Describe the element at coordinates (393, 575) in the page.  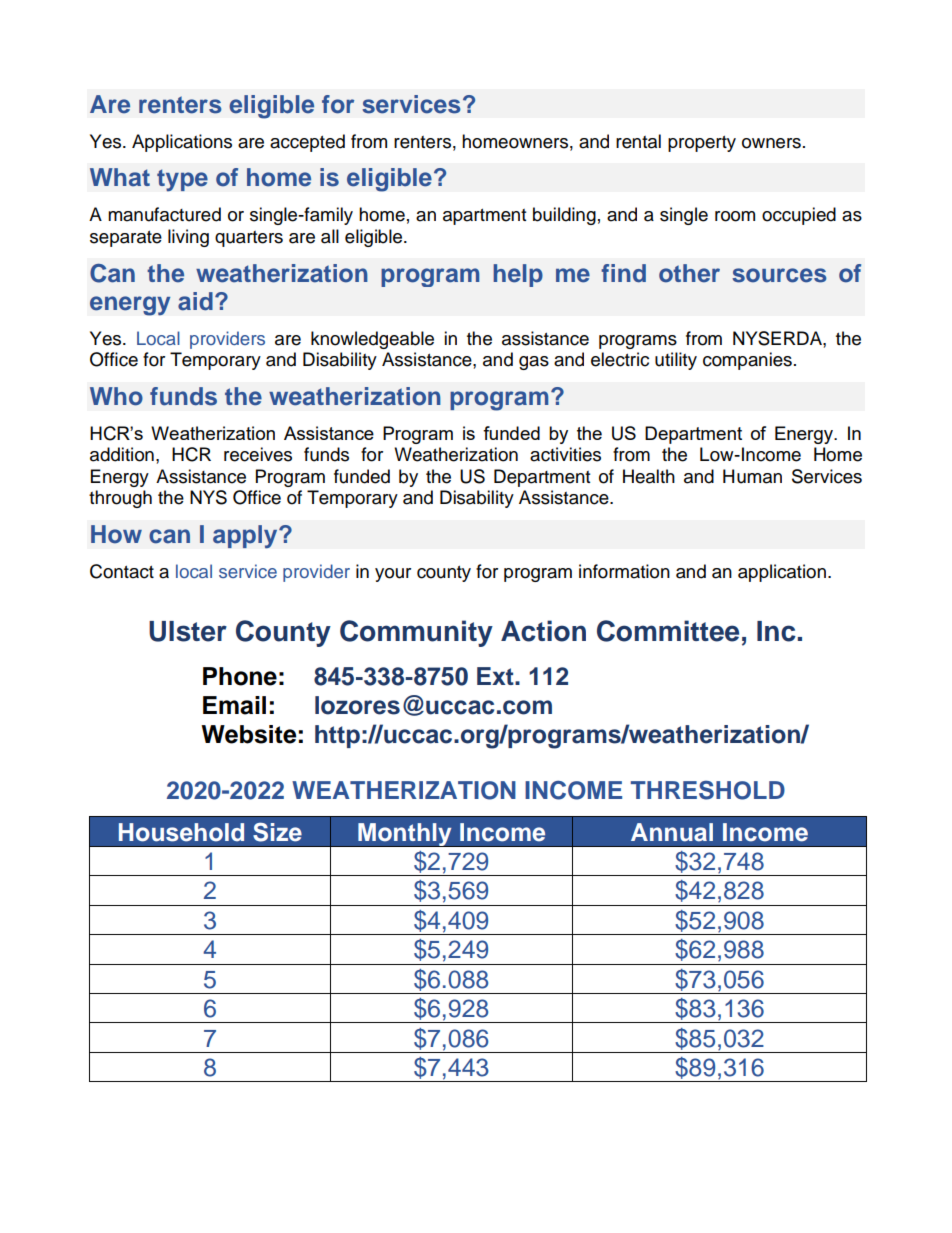
I see `your` at that location.
